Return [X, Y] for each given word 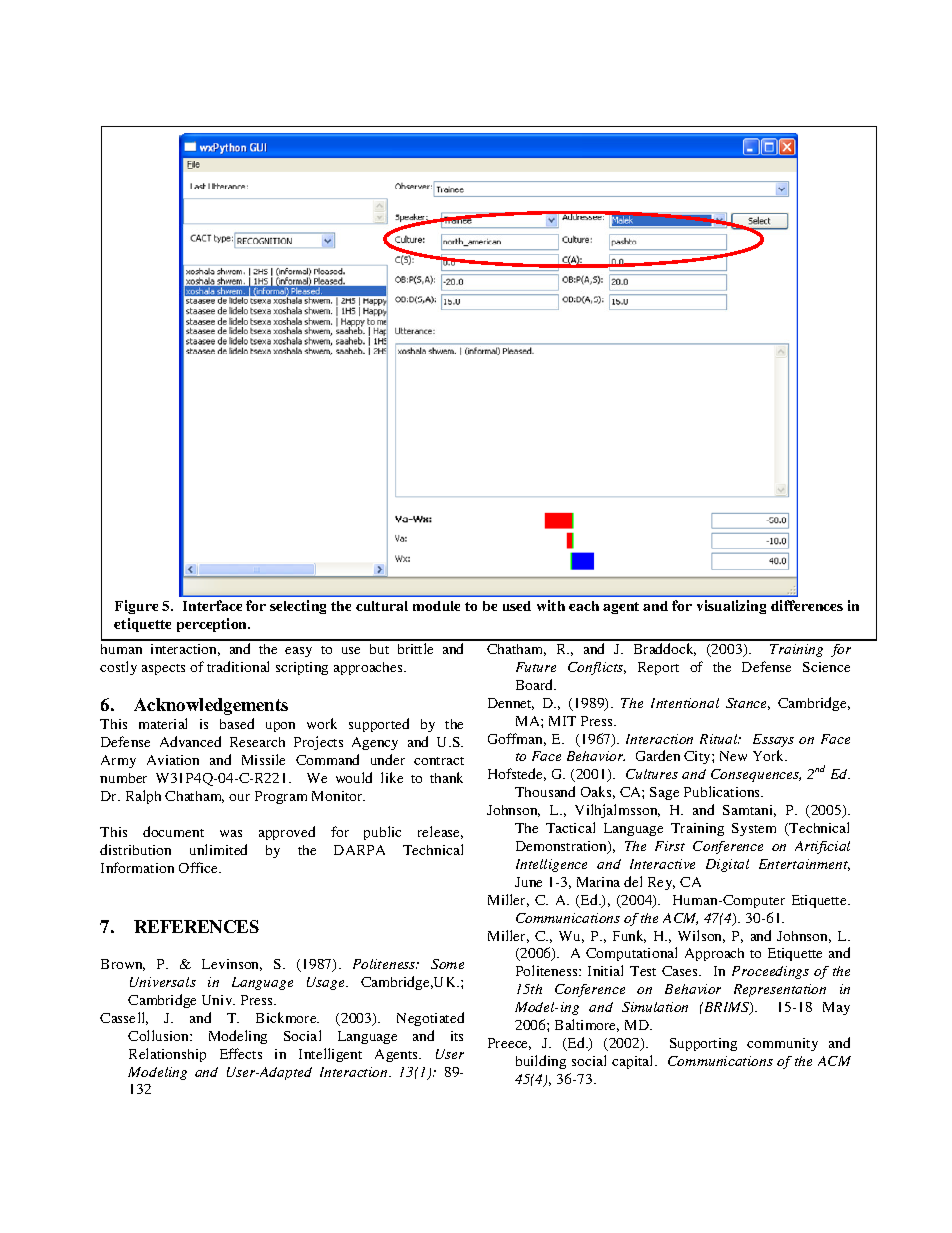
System [754, 829]
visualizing [731, 607]
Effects [241, 1053]
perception [213, 625]
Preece [509, 1044]
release [440, 832]
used [517, 606]
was [231, 833]
